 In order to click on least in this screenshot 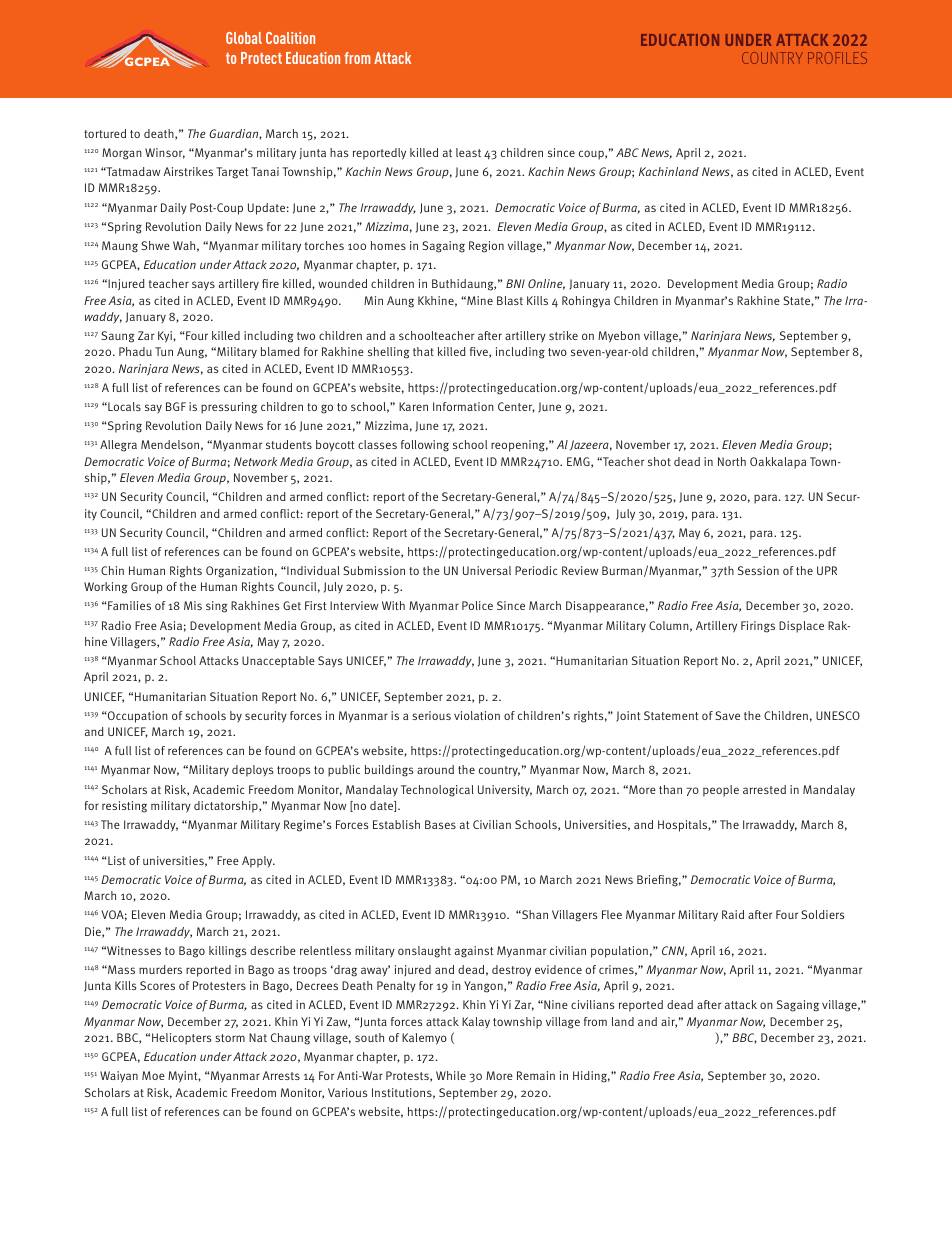, I will do `click(468, 152)`.
